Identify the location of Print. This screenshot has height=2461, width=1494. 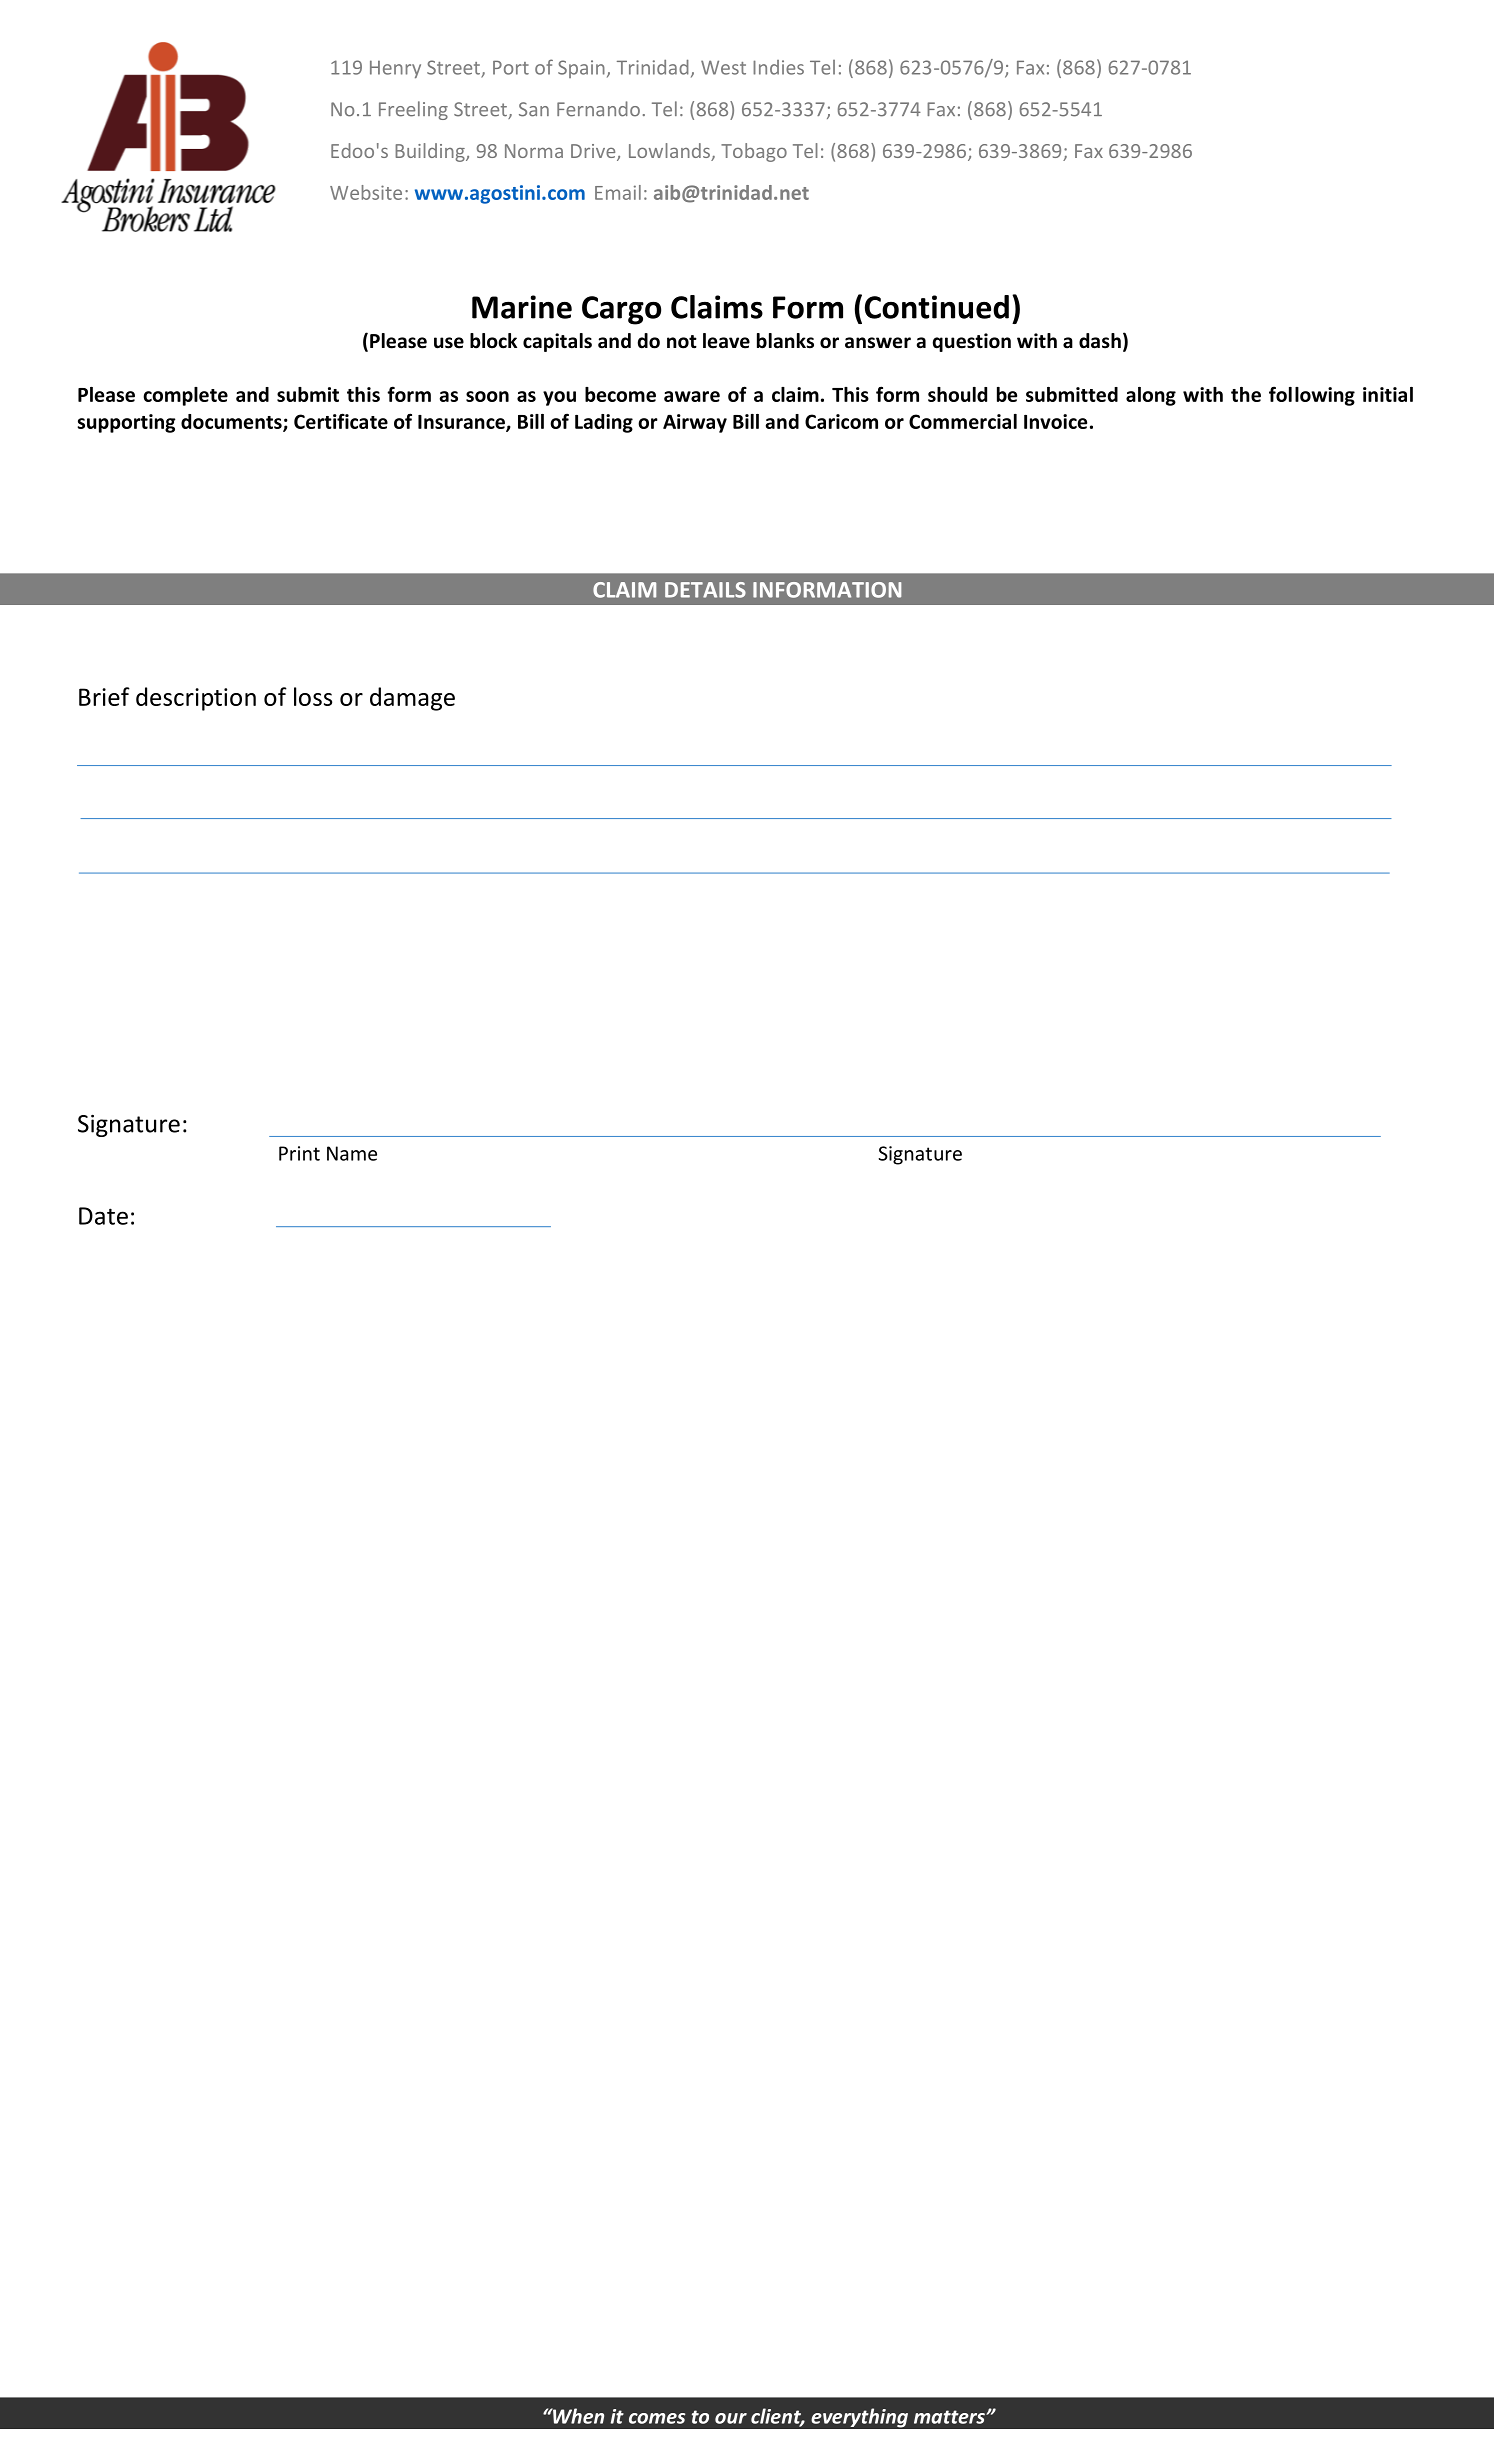
(299, 1153).
